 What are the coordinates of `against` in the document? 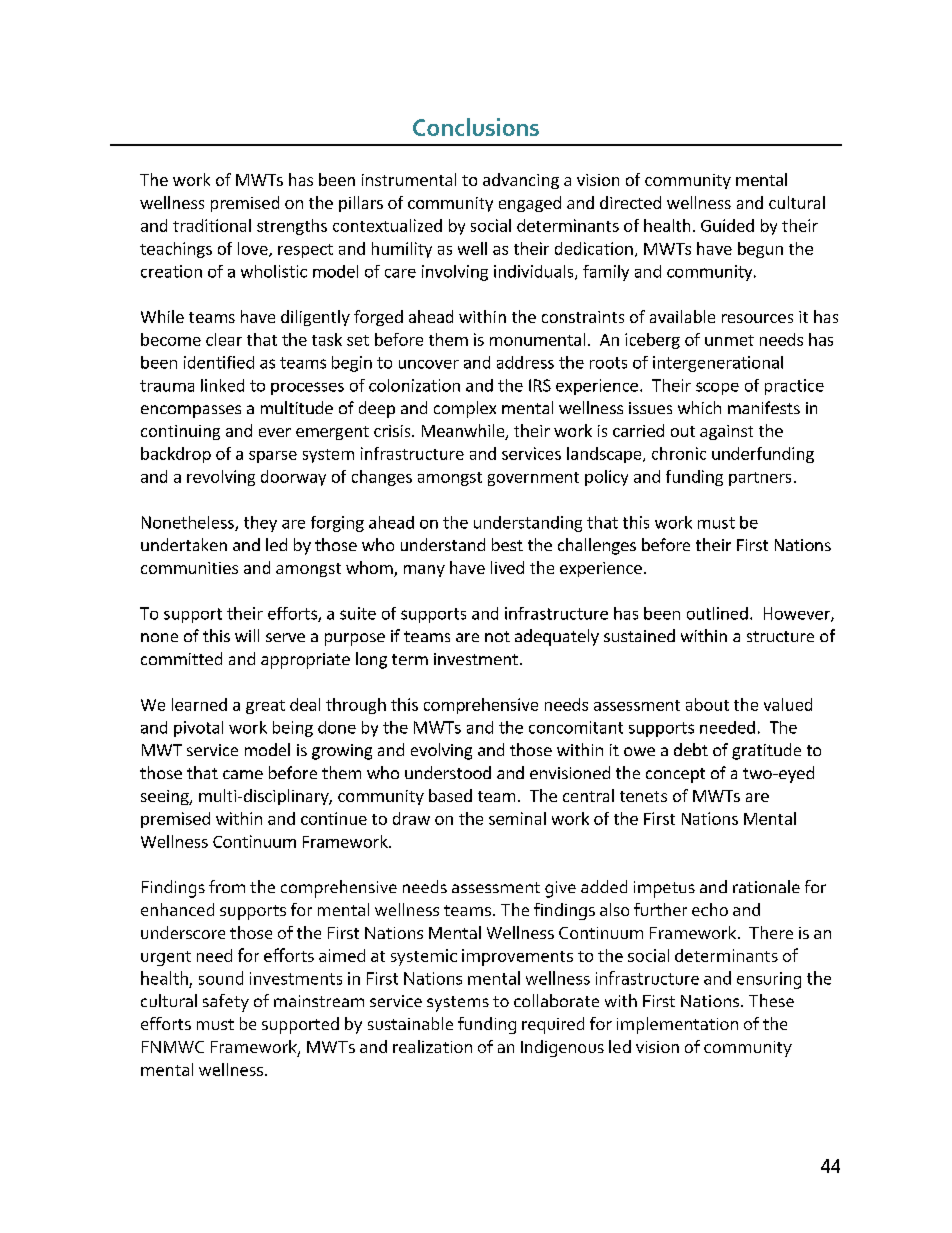 It's located at (726, 432).
